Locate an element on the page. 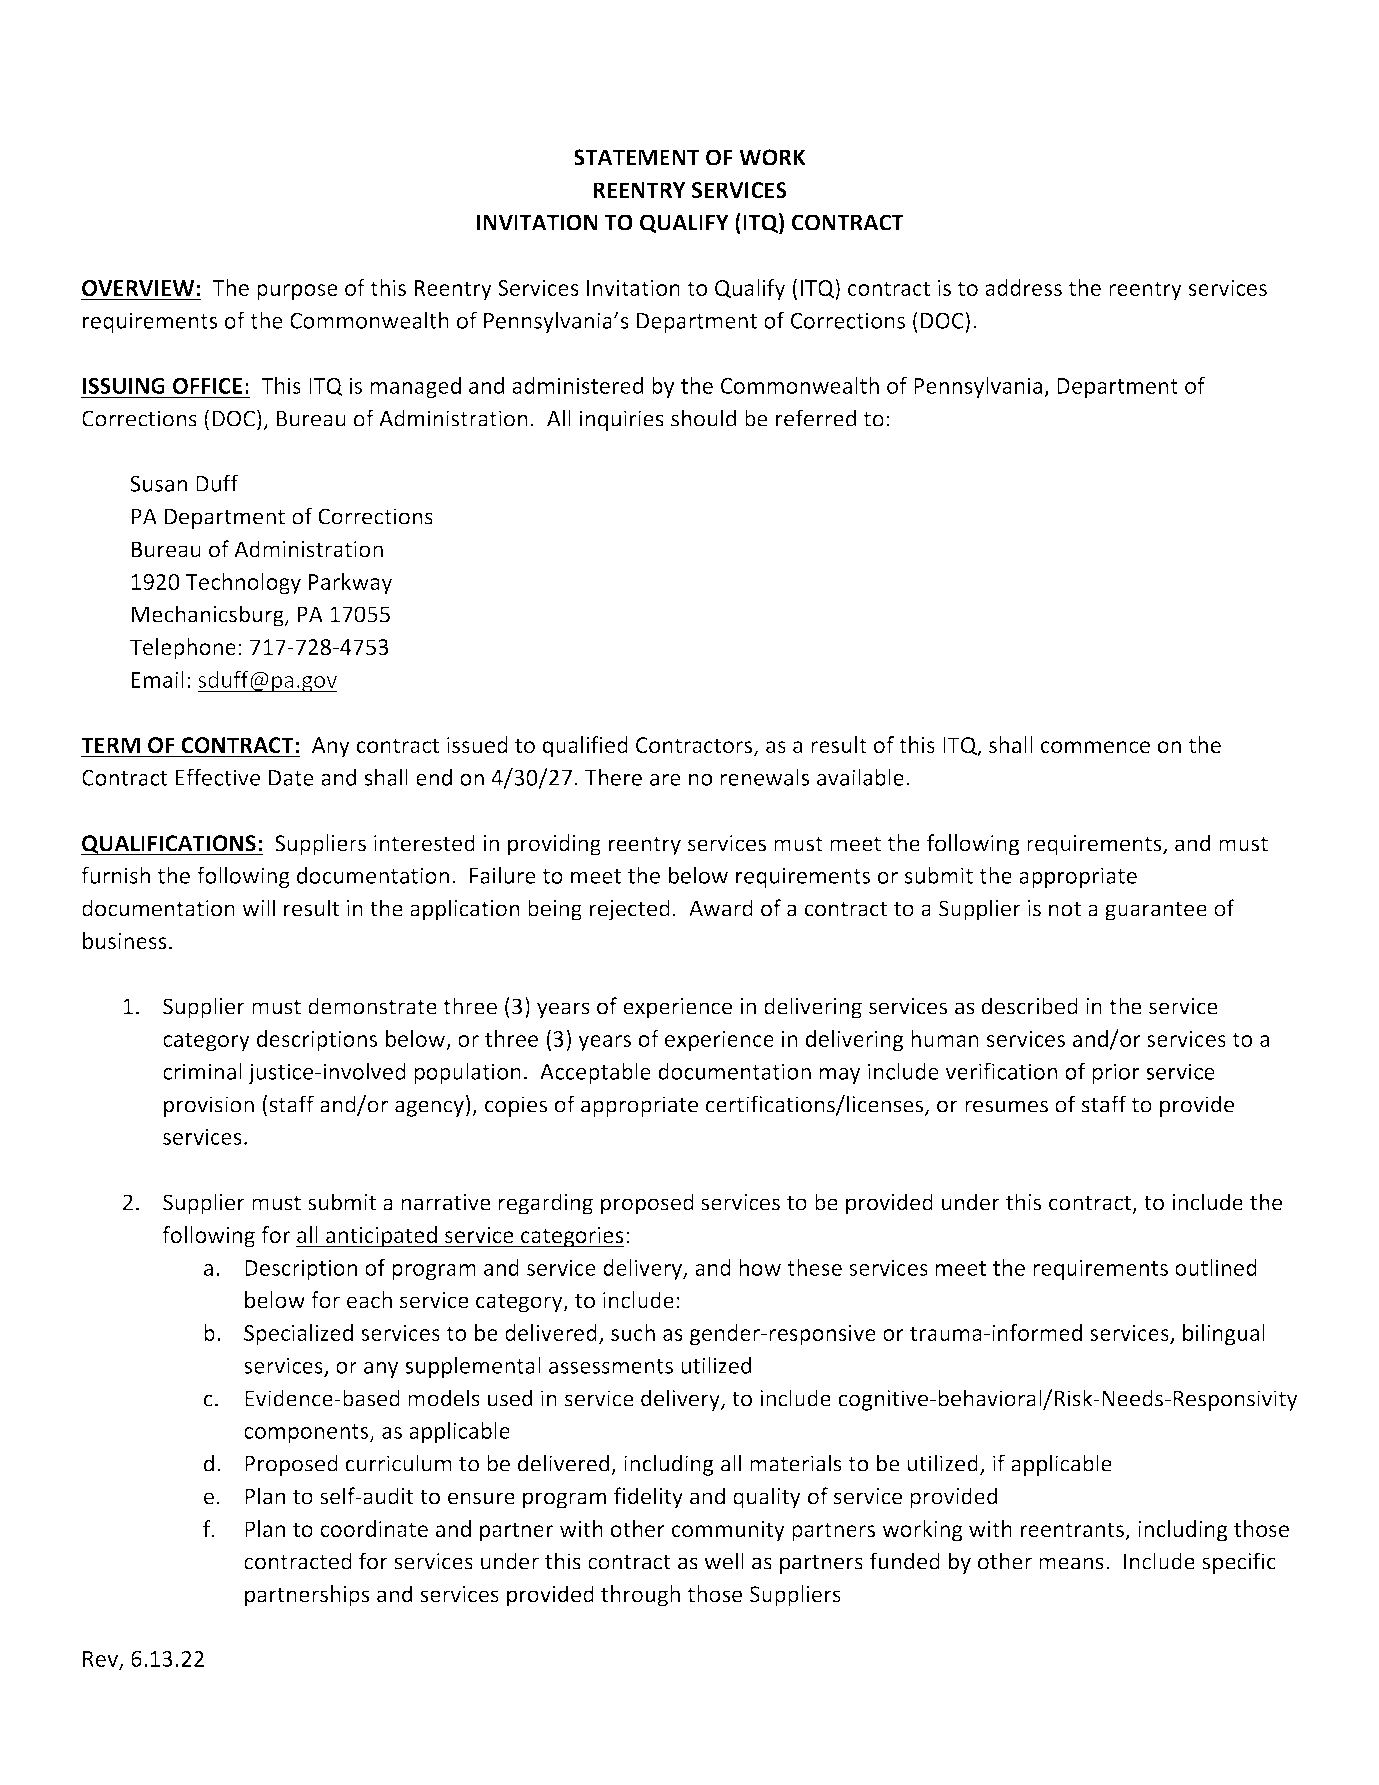 The width and height of the document is (1379, 1785). STATEMENT is located at coordinates (636, 157).
